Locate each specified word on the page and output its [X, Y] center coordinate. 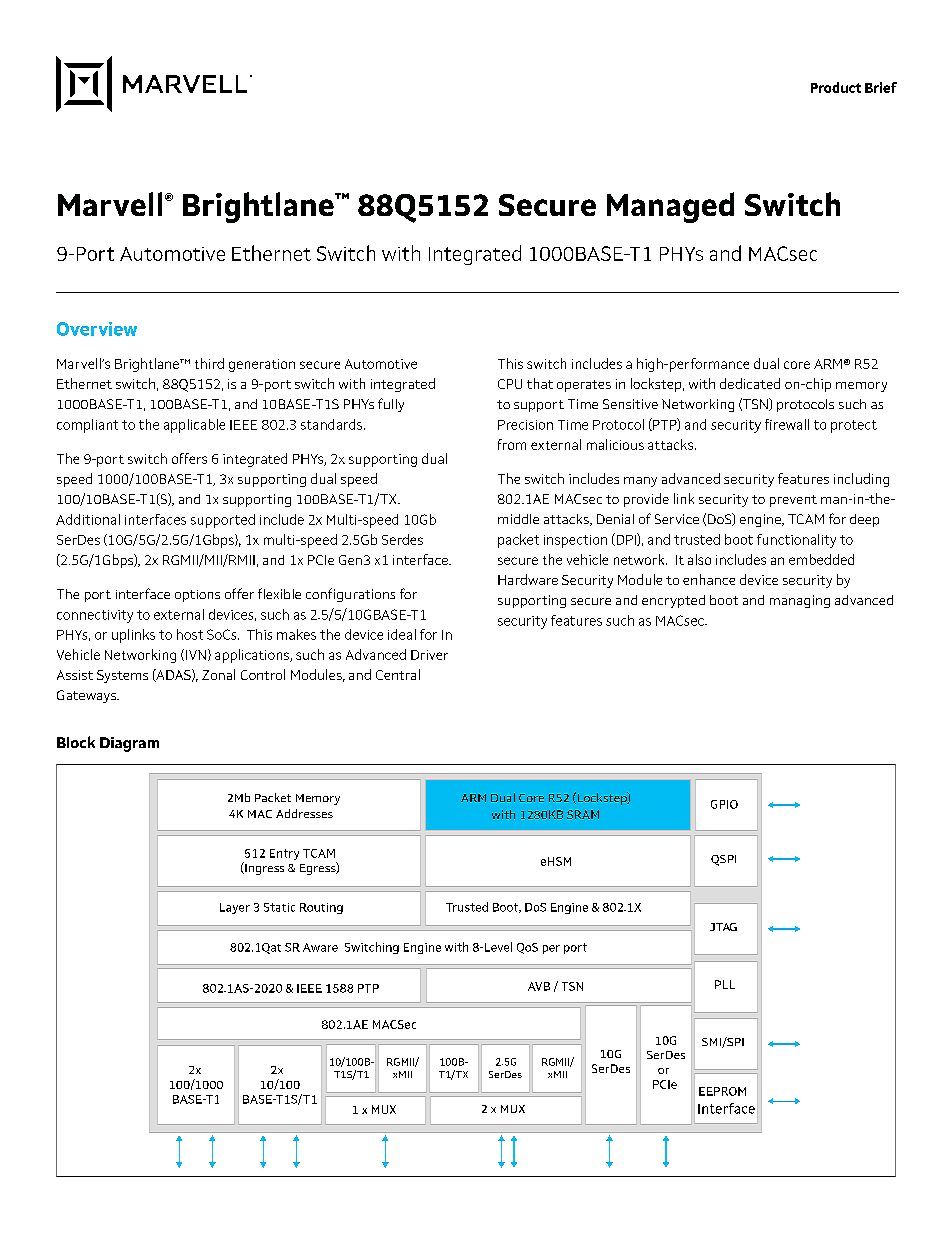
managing [800, 601]
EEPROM [722, 1091]
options [197, 596]
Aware [320, 947]
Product [836, 87]
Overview [97, 329]
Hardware [528, 579]
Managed [670, 207]
